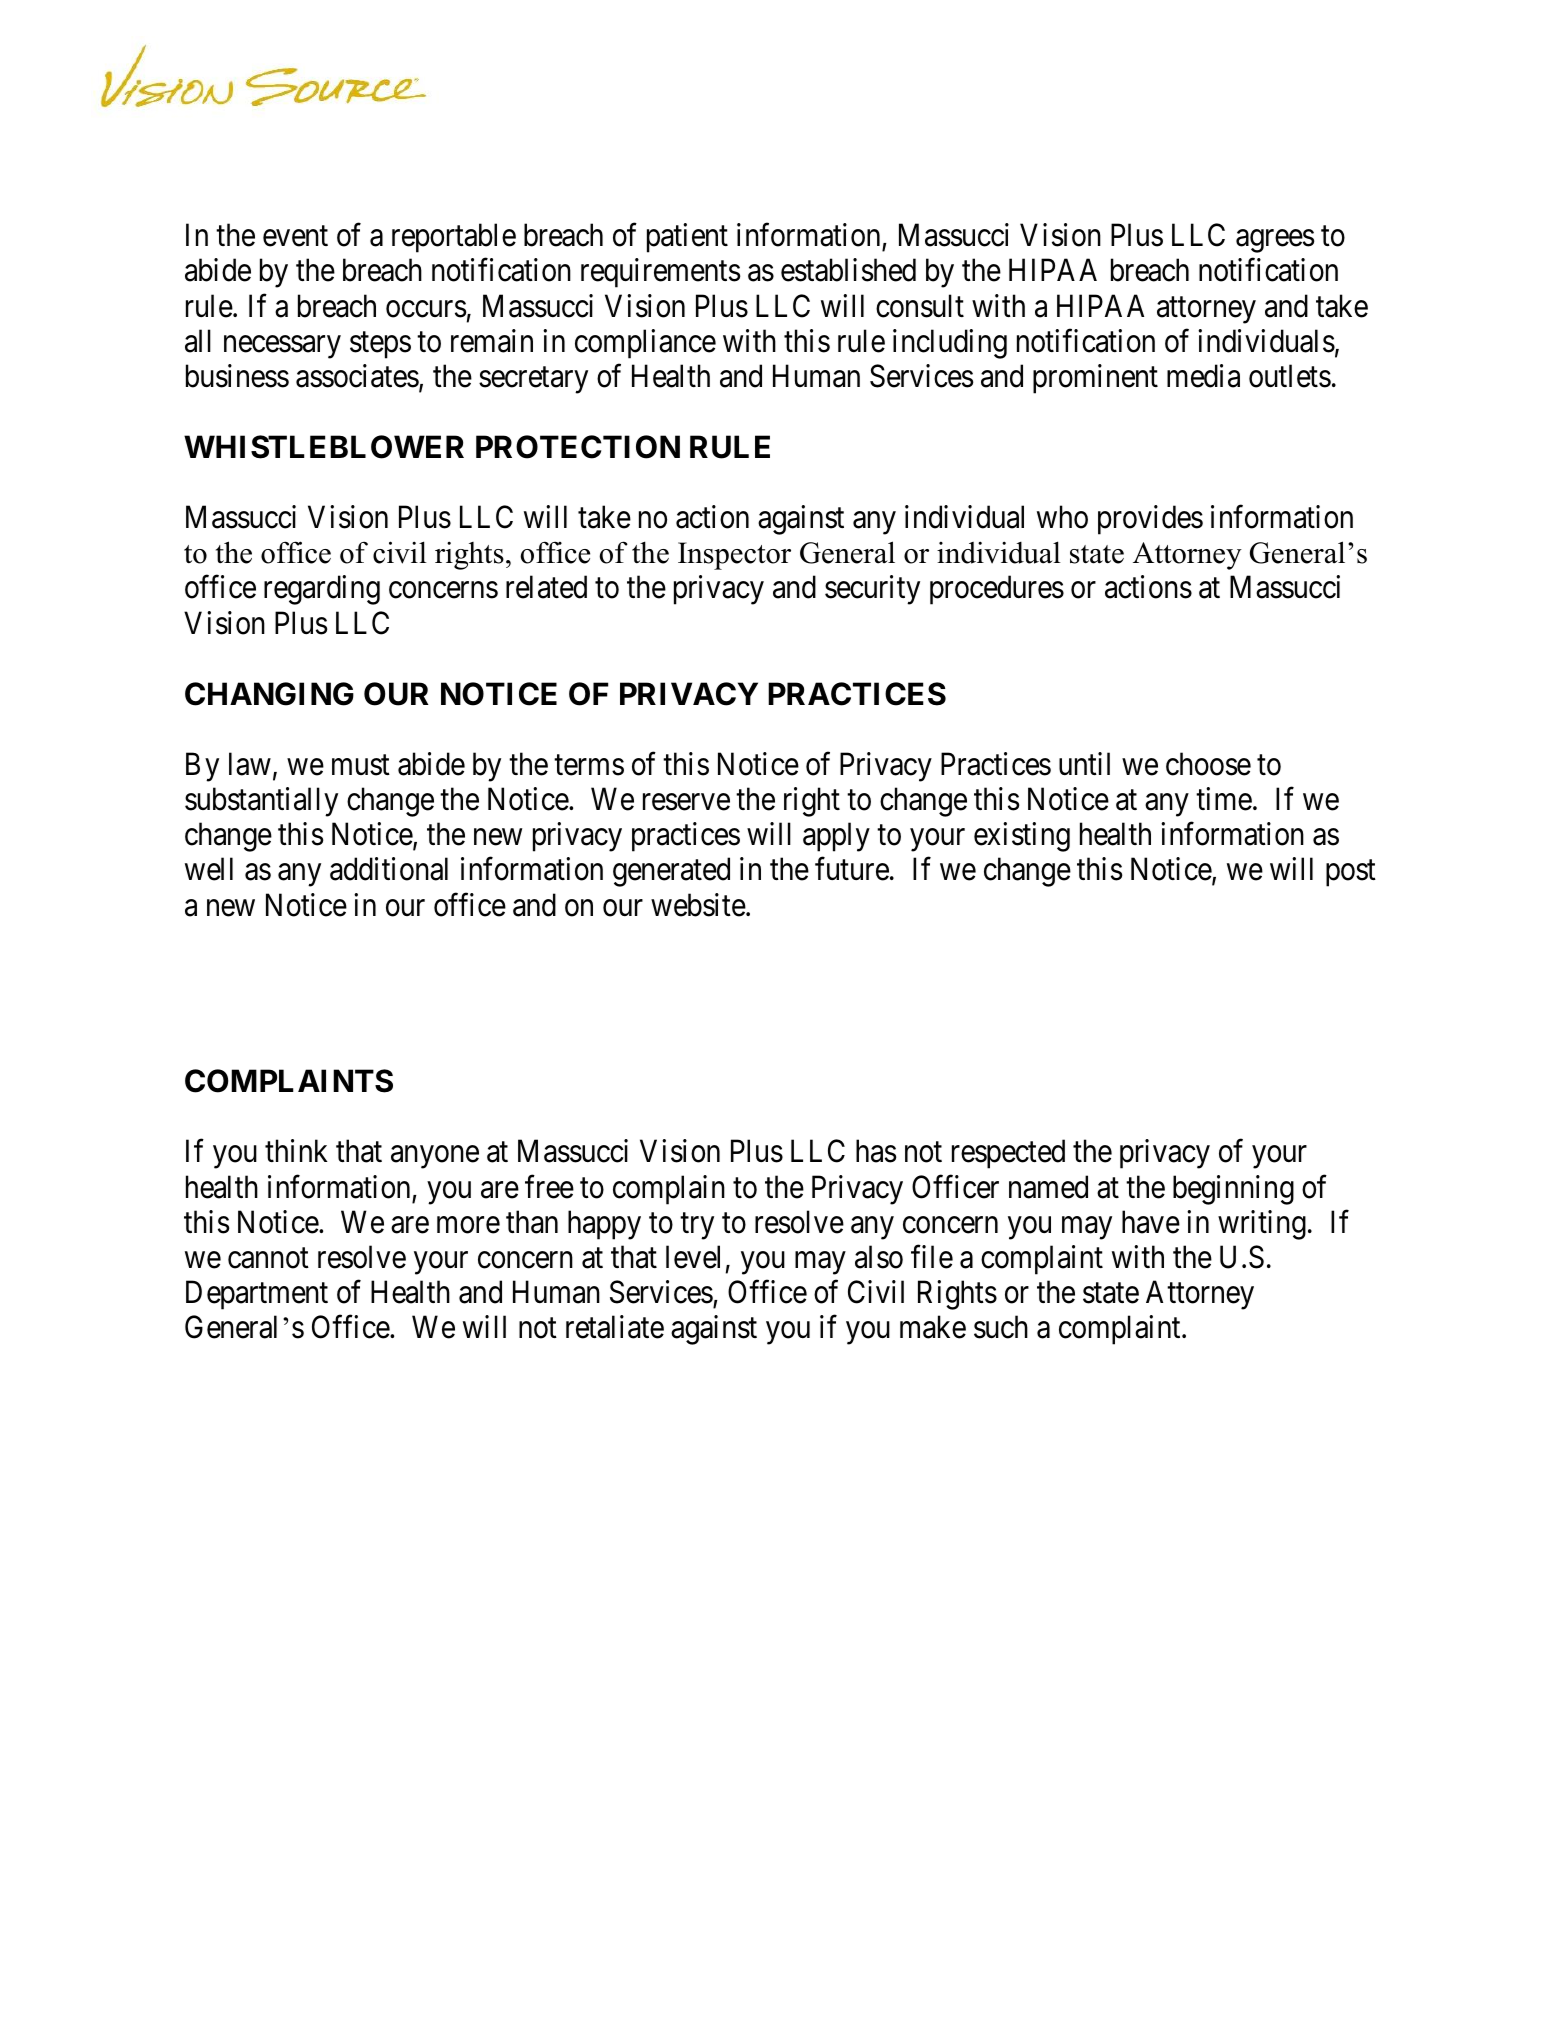 This screenshot has height=2022, width=1563. I want to click on who, so click(1062, 517).
